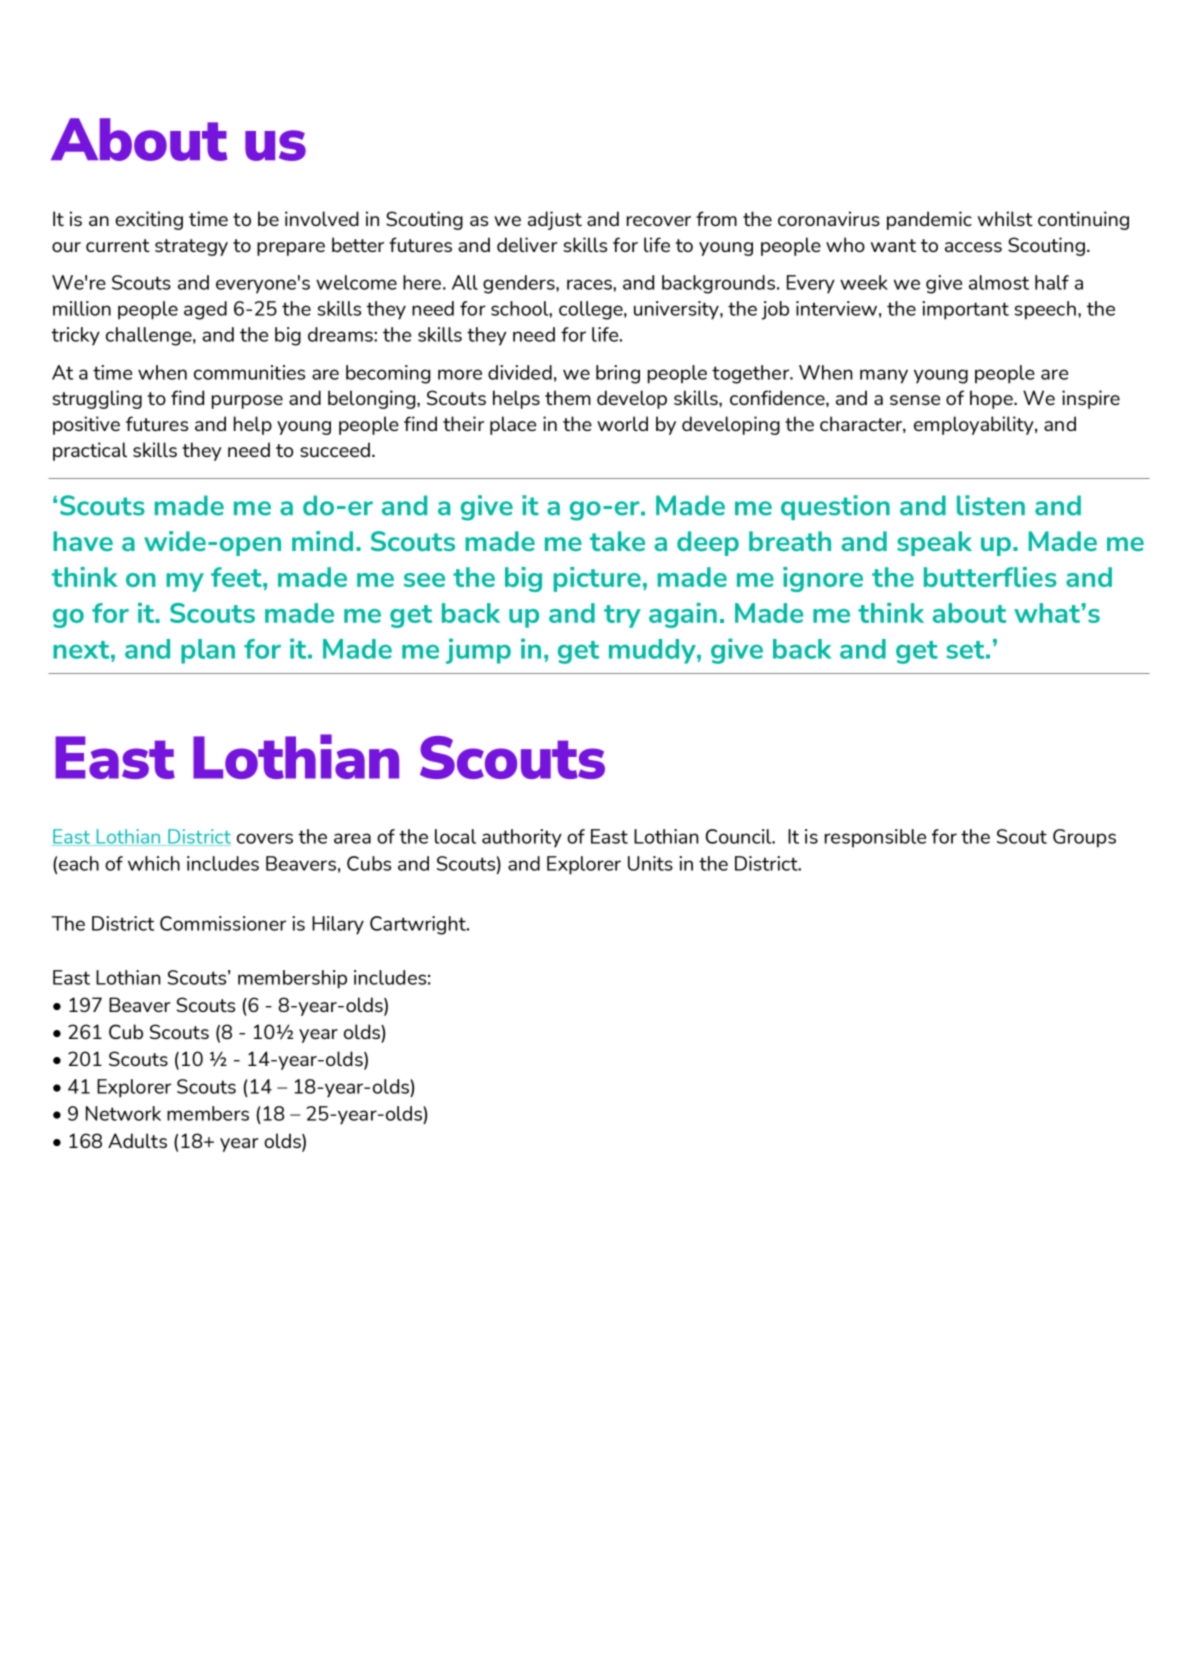  What do you see at coordinates (973, 247) in the screenshot?
I see `access` at bounding box center [973, 247].
